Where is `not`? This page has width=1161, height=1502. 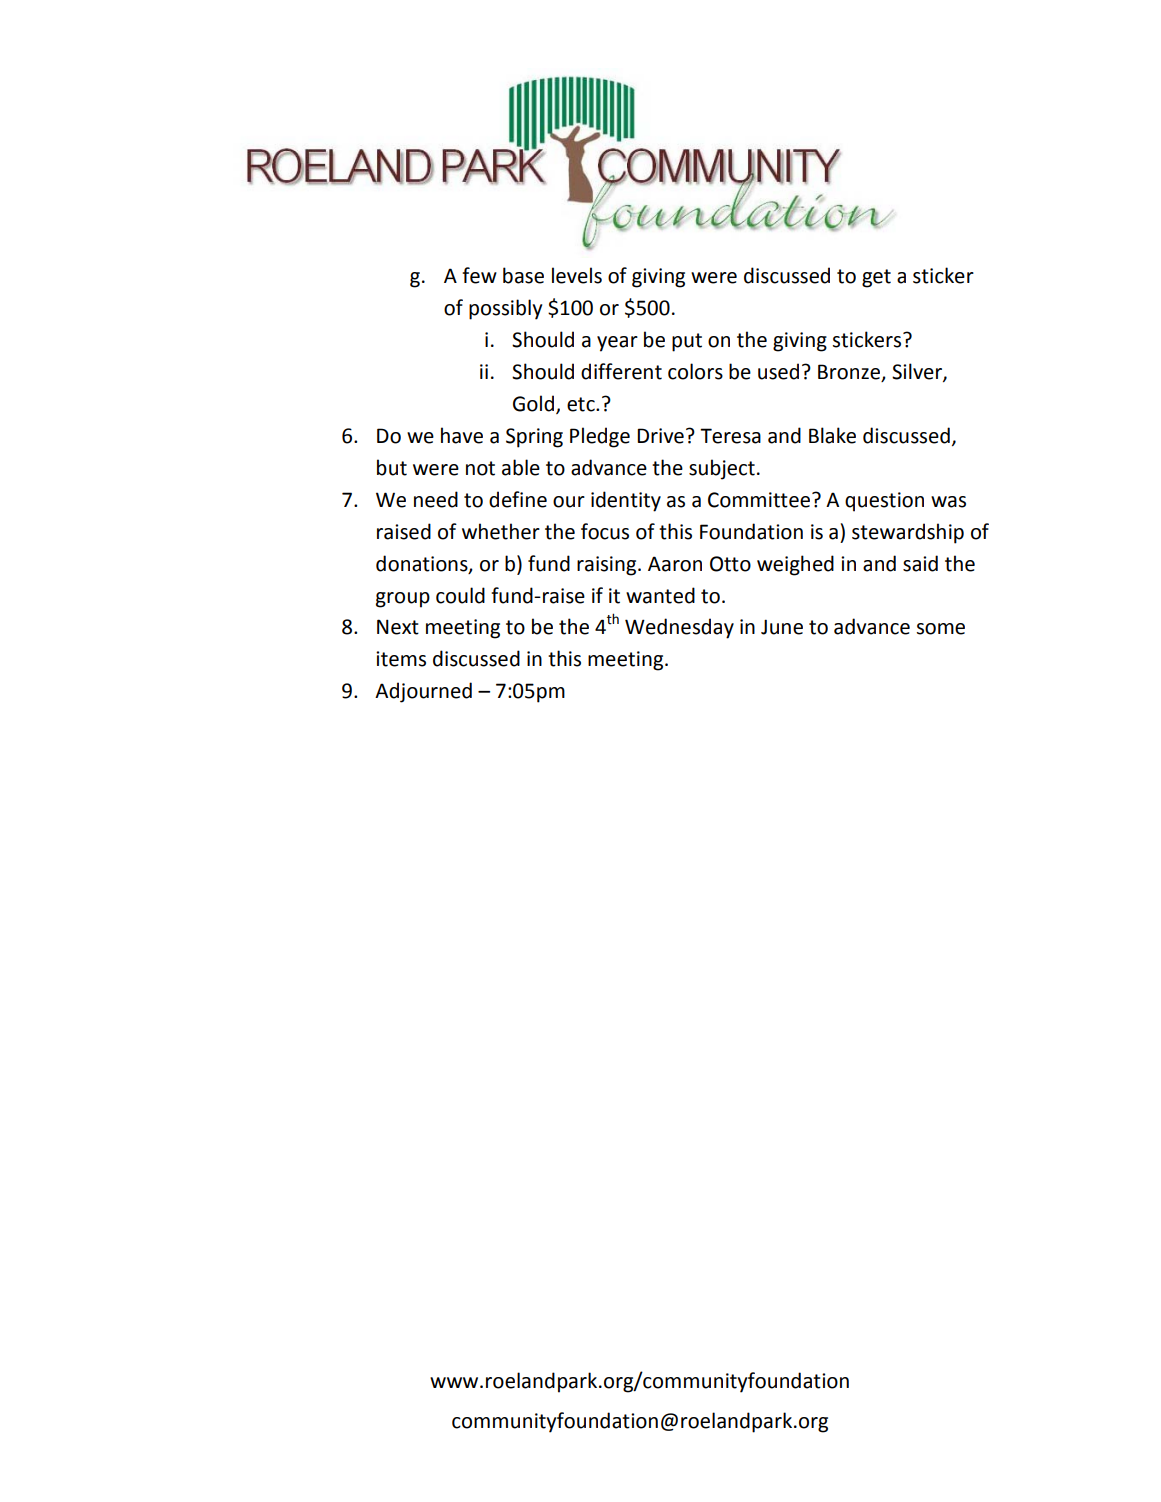
not is located at coordinates (480, 468).
